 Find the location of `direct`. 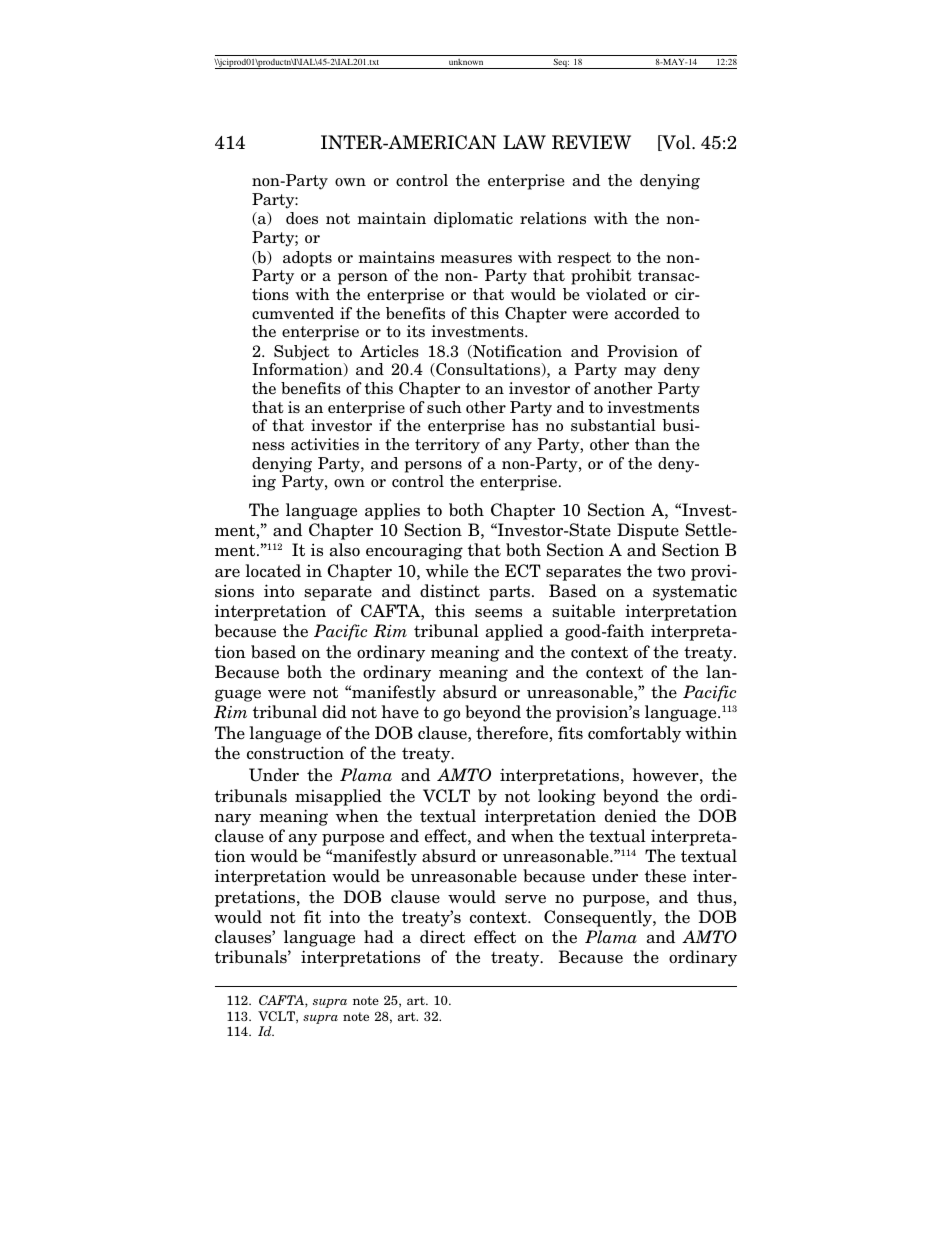

direct is located at coordinates (442, 937).
